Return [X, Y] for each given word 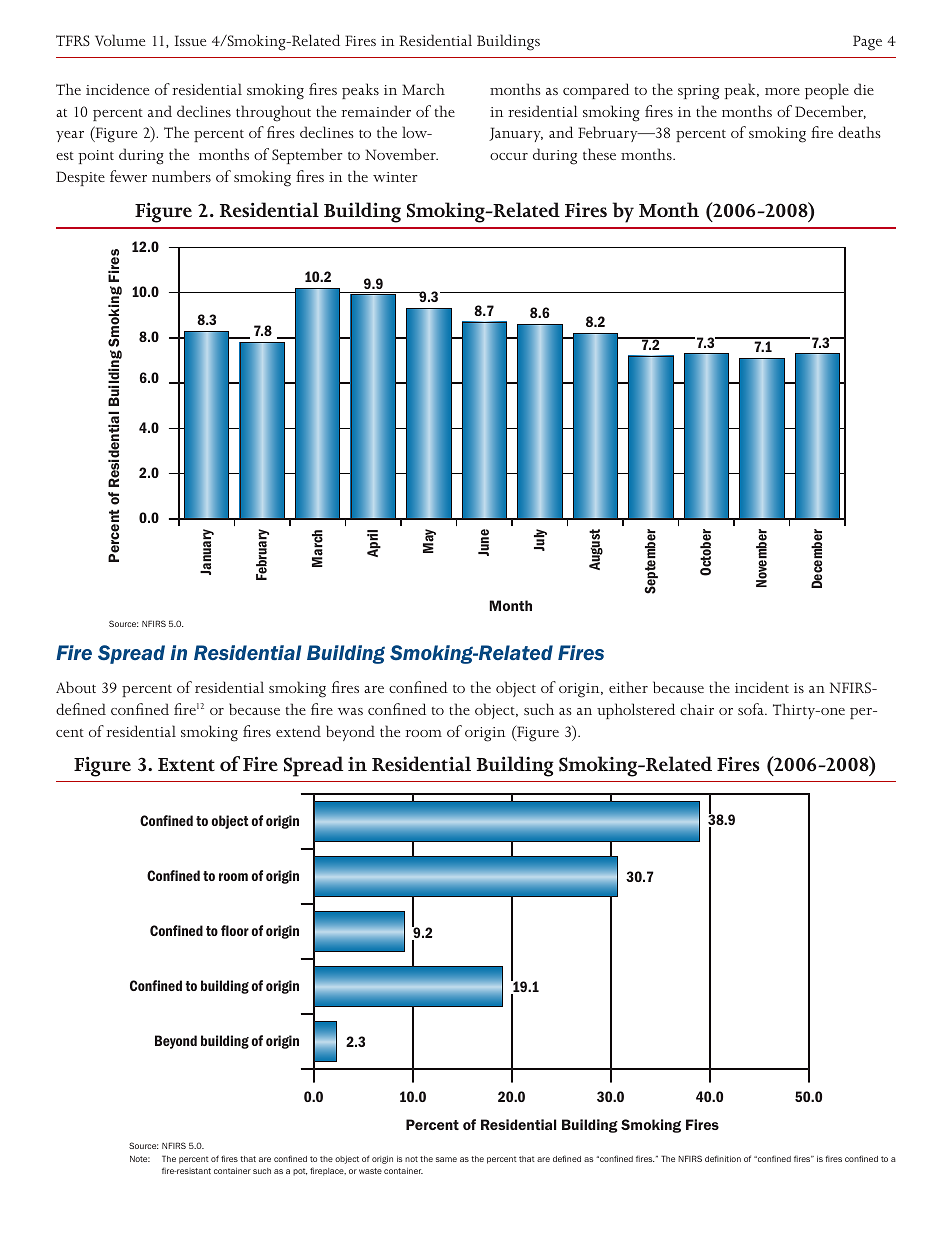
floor [235, 930]
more [782, 91]
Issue [190, 40]
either [628, 687]
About [76, 687]
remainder [376, 111]
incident [762, 687]
